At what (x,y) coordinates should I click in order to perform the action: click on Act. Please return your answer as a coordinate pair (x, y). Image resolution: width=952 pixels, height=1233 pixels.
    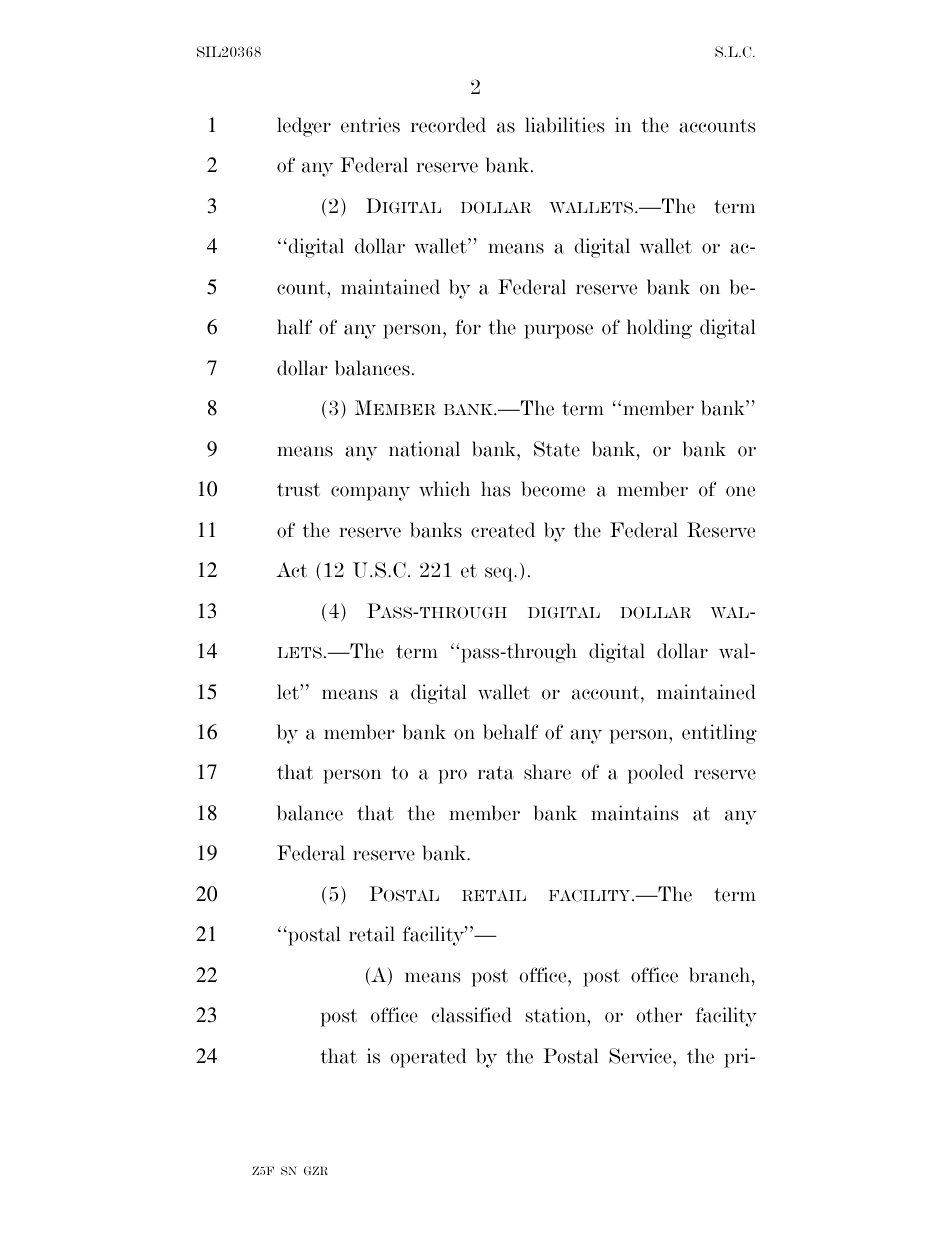
    Looking at the image, I should click on (291, 570).
